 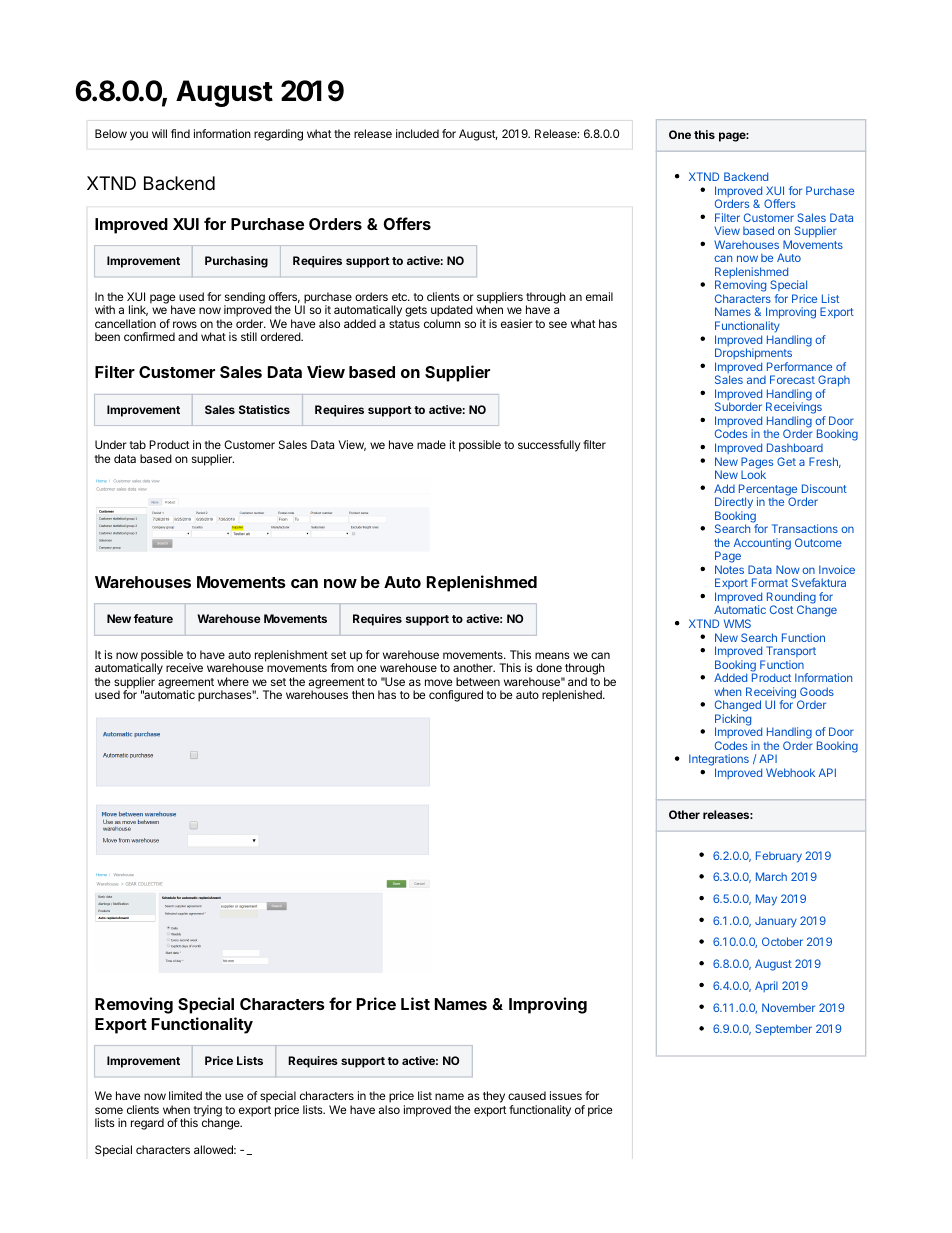 What do you see at coordinates (792, 379) in the screenshot?
I see `Forecast` at bounding box center [792, 379].
